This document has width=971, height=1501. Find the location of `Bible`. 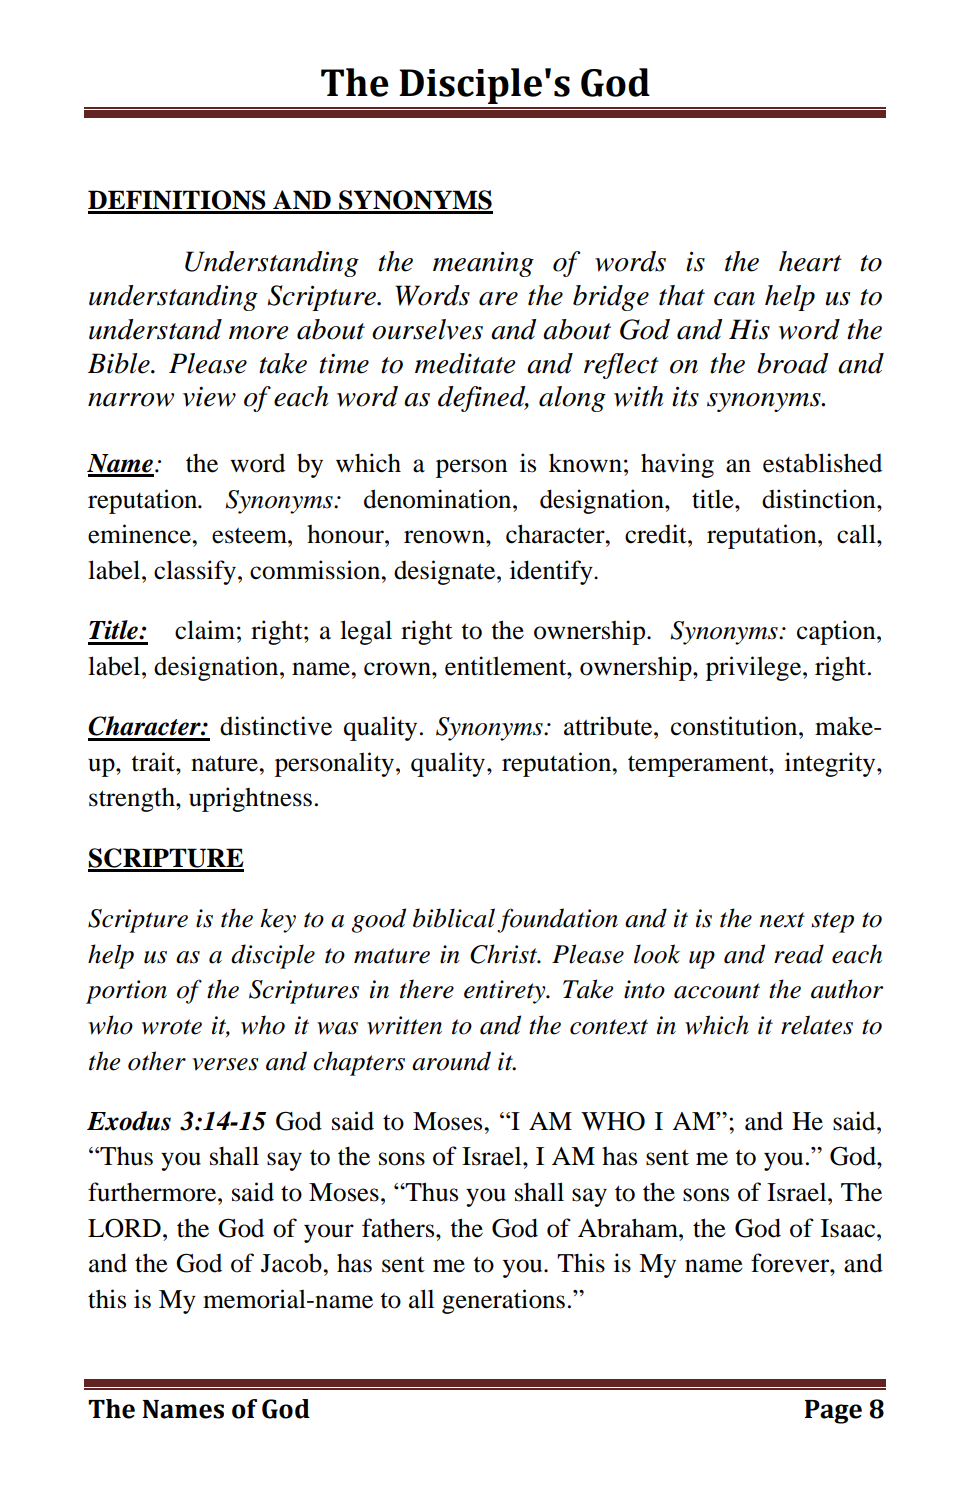

Bible is located at coordinates (120, 363).
